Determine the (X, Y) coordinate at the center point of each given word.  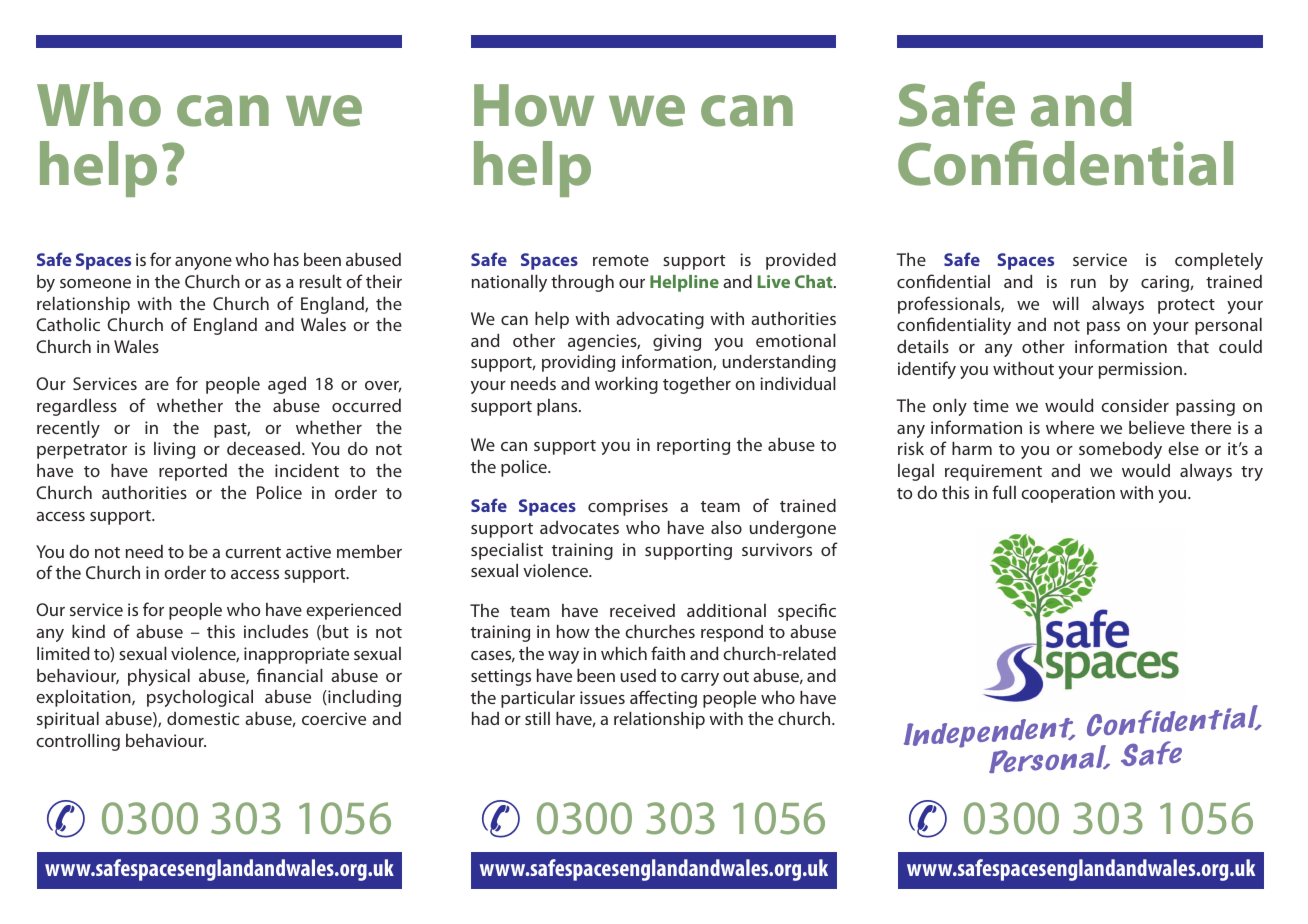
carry (700, 679)
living (174, 450)
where (1070, 427)
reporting (693, 446)
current (253, 552)
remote (621, 260)
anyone (203, 263)
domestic (203, 718)
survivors (777, 549)
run (1083, 283)
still (537, 718)
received (642, 610)
